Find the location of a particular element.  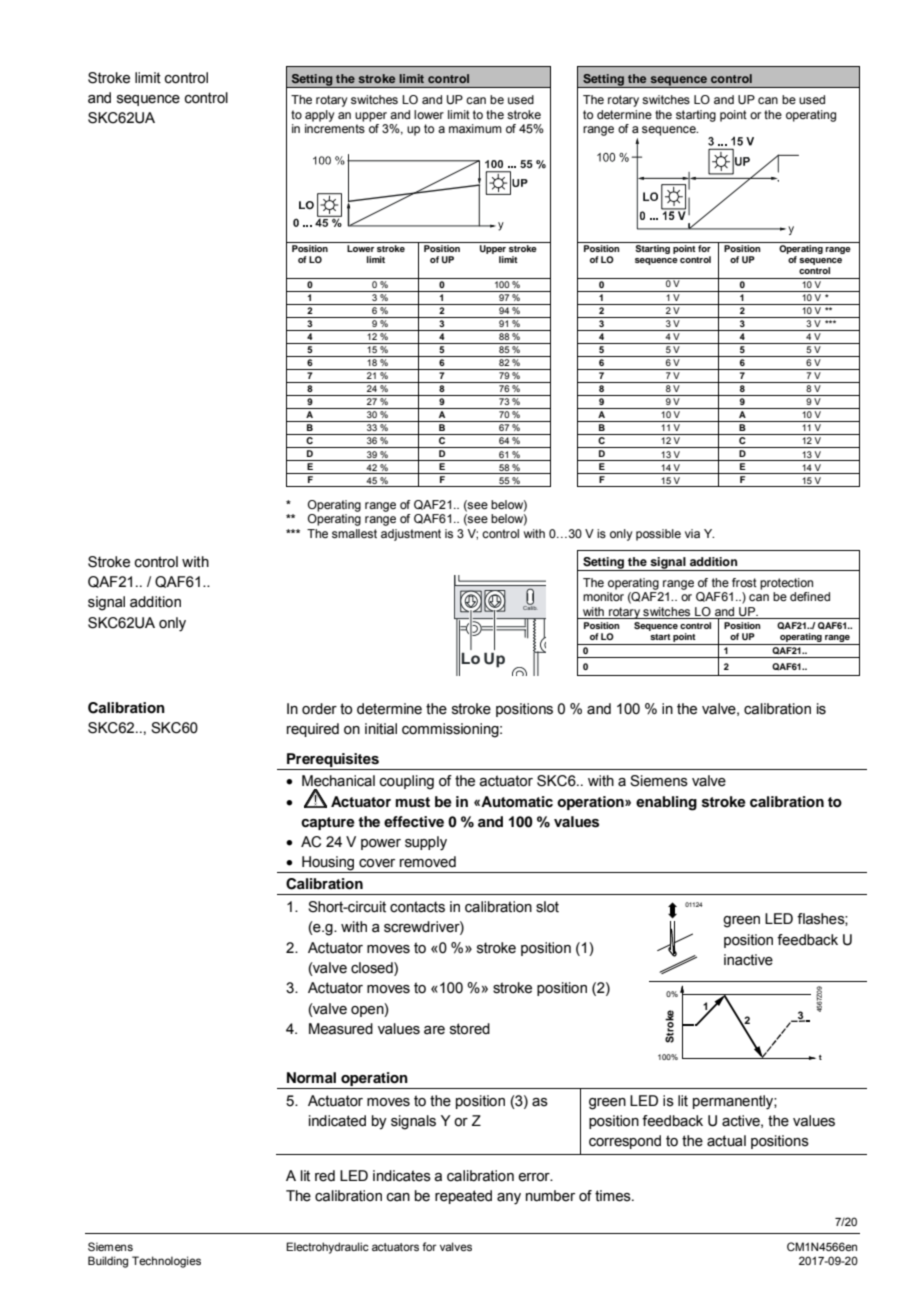

maximum is located at coordinates (475, 128).
